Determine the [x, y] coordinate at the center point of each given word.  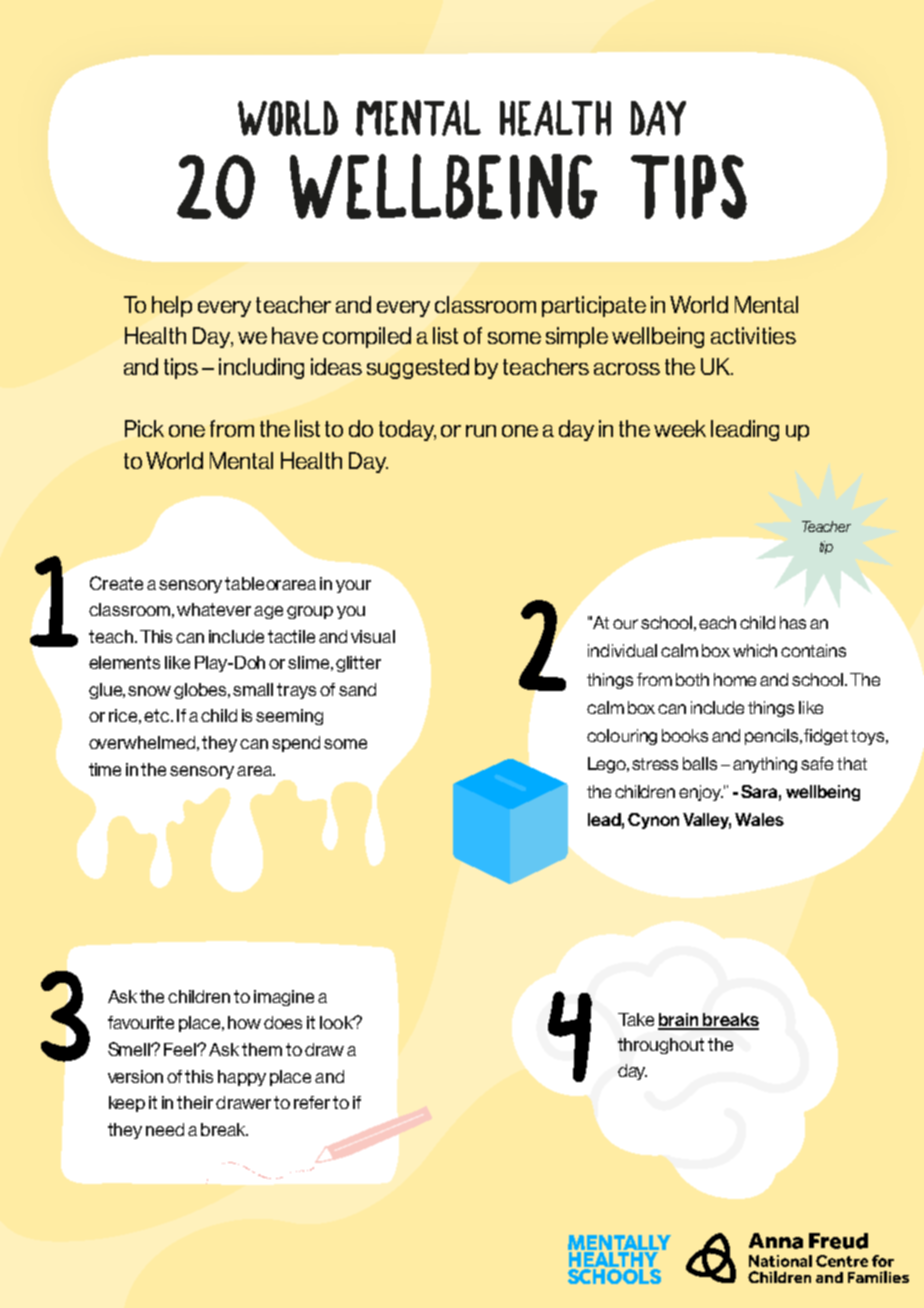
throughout [661, 1046]
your [353, 586]
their [195, 1102]
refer [312, 1102]
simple [577, 337]
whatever [214, 609]
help [172, 306]
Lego [608, 765]
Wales [759, 819]
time [105, 769]
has [793, 622]
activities [753, 335]
